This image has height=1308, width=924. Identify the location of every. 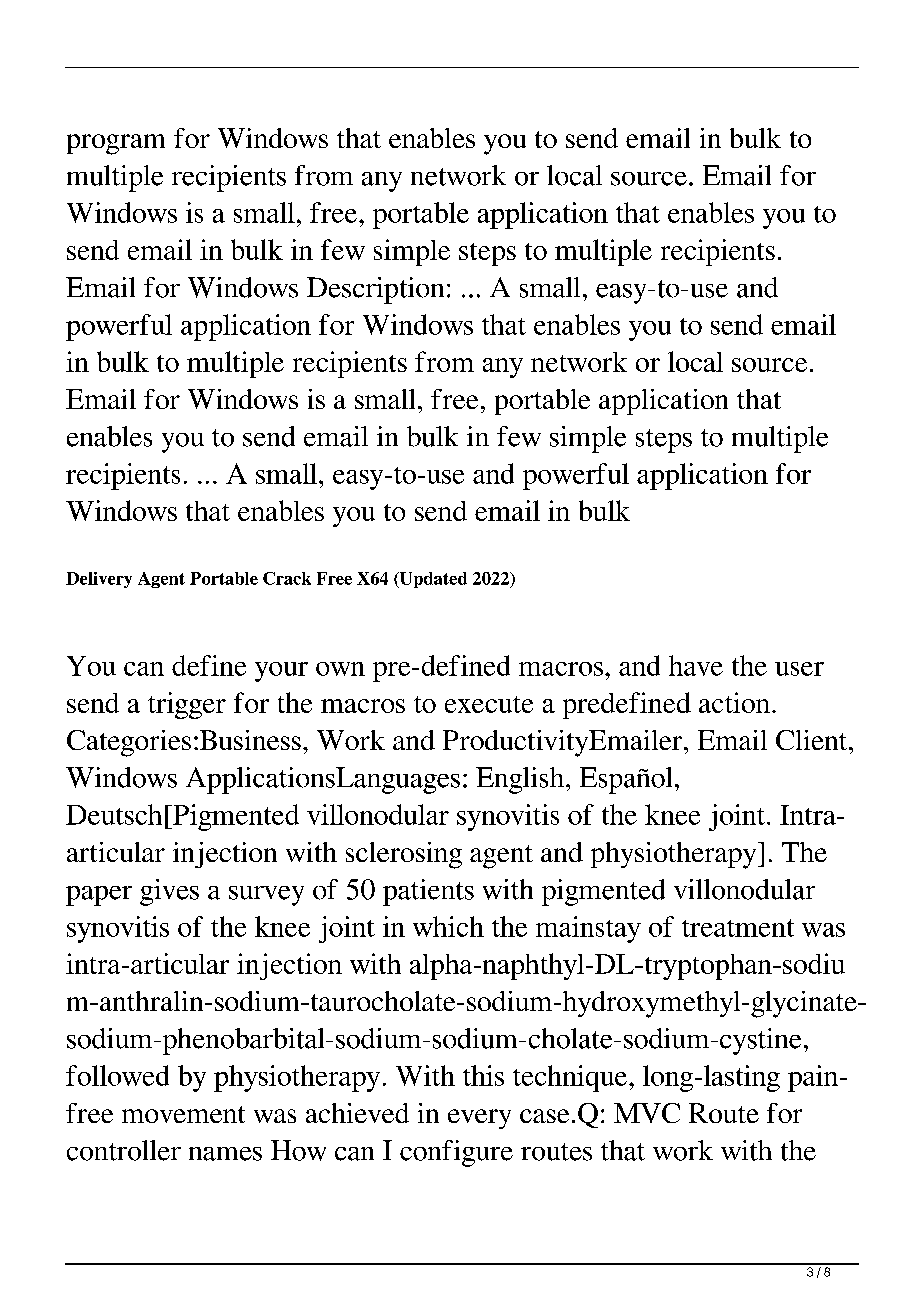
(479, 1119).
